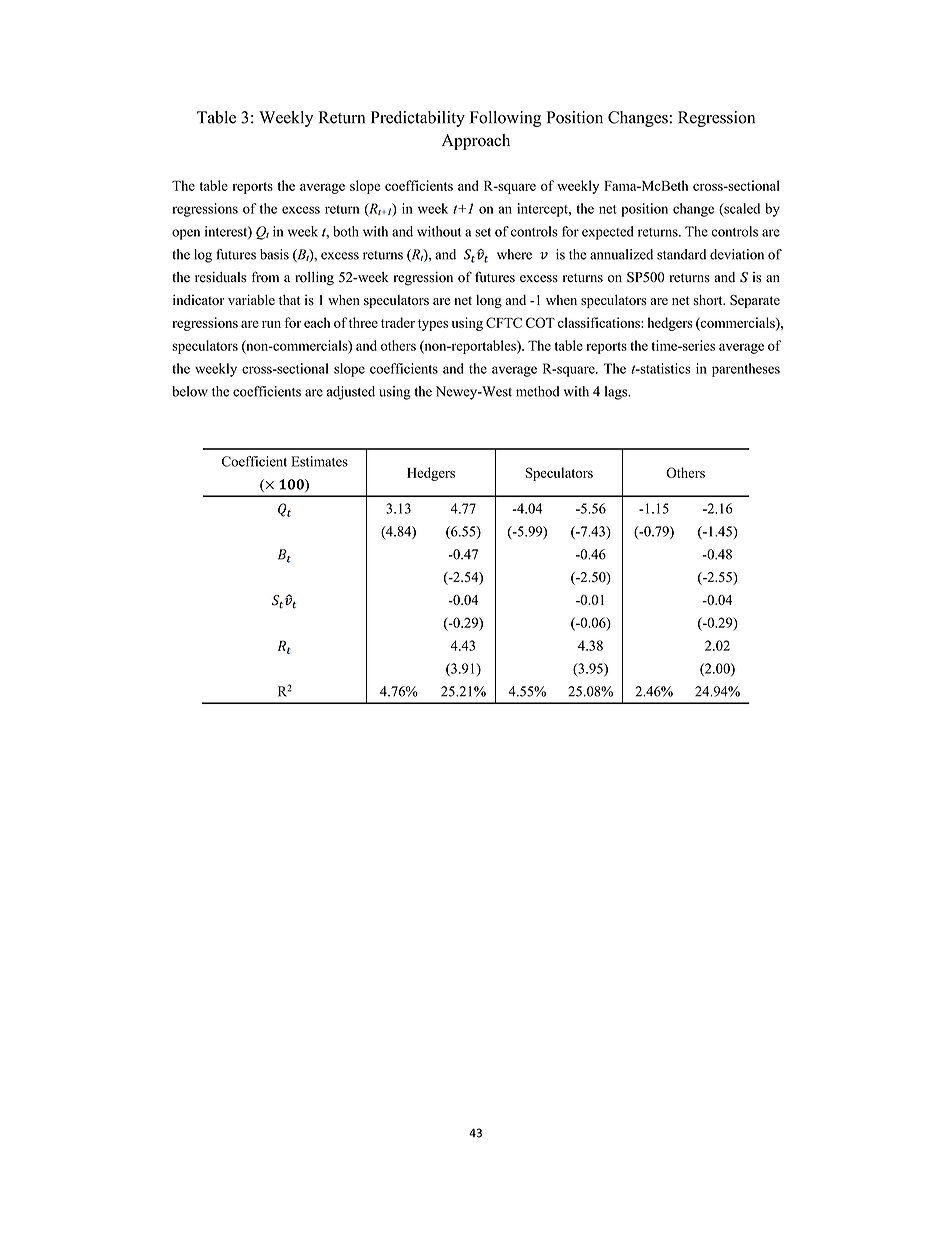 Image resolution: width=952 pixels, height=1233 pixels. What do you see at coordinates (476, 142) in the image?
I see `Approach` at bounding box center [476, 142].
